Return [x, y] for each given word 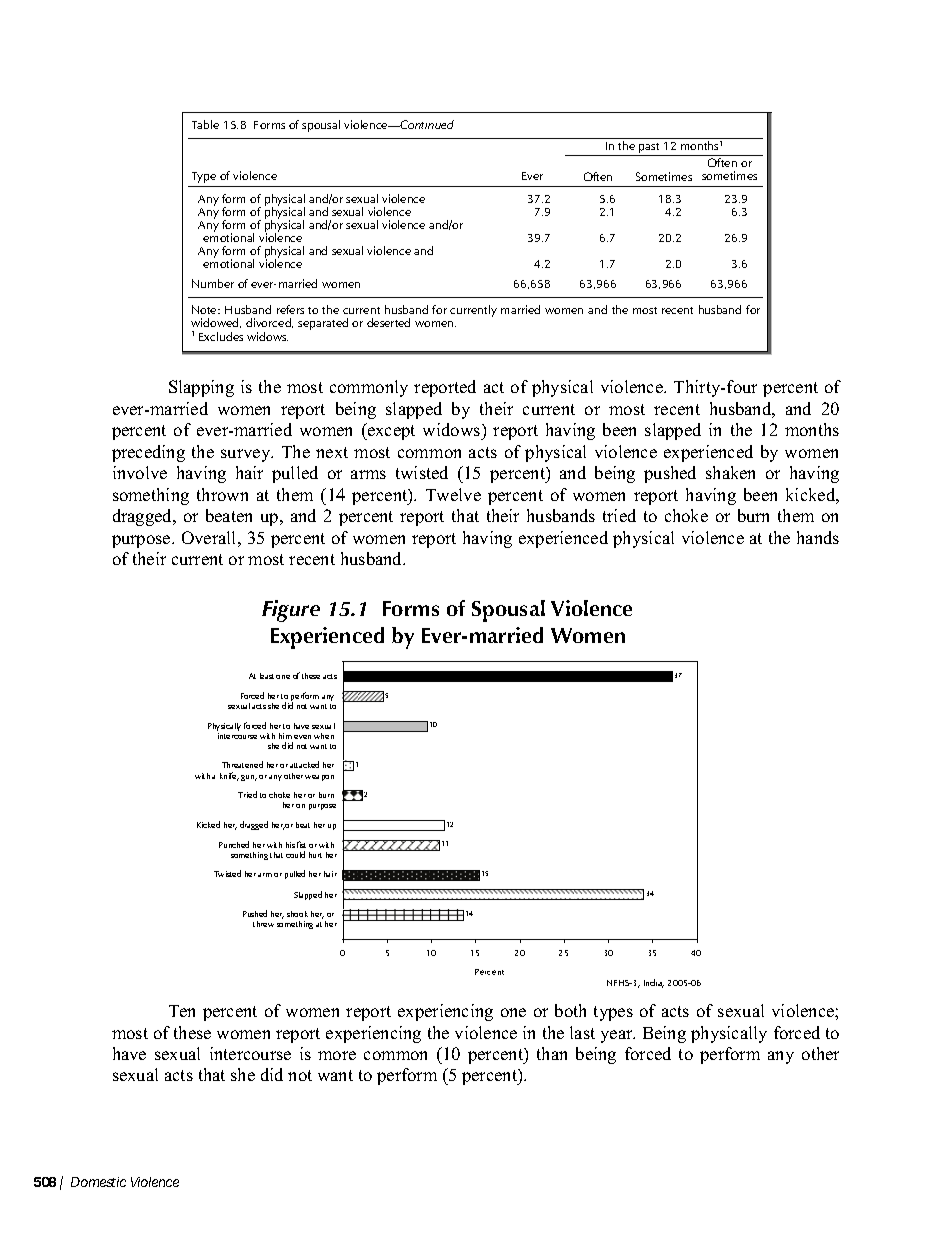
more [337, 1055]
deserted [388, 322]
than [552, 1053]
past [650, 149]
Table [205, 124]
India [654, 983]
